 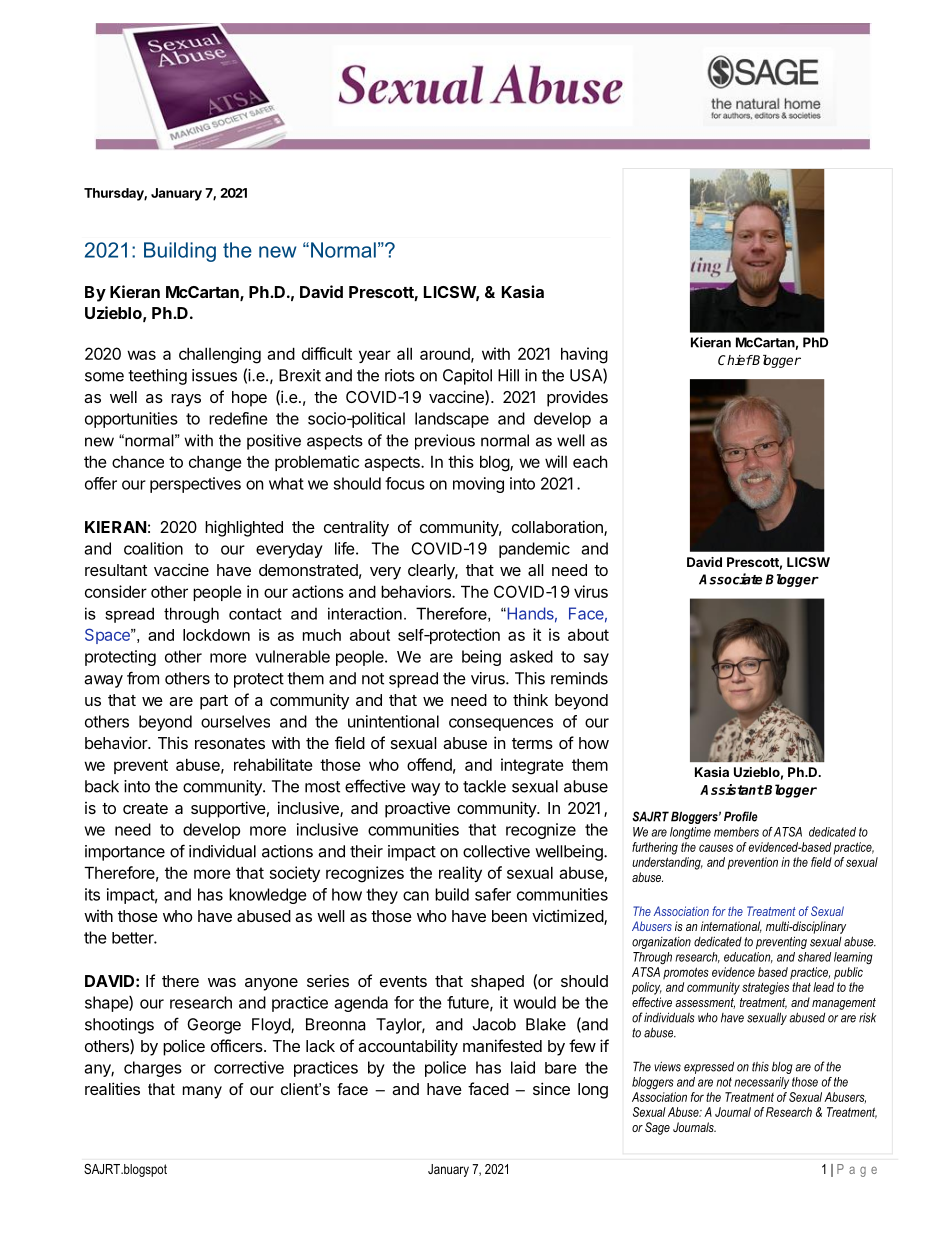 What do you see at coordinates (584, 355) in the screenshot?
I see `having` at bounding box center [584, 355].
